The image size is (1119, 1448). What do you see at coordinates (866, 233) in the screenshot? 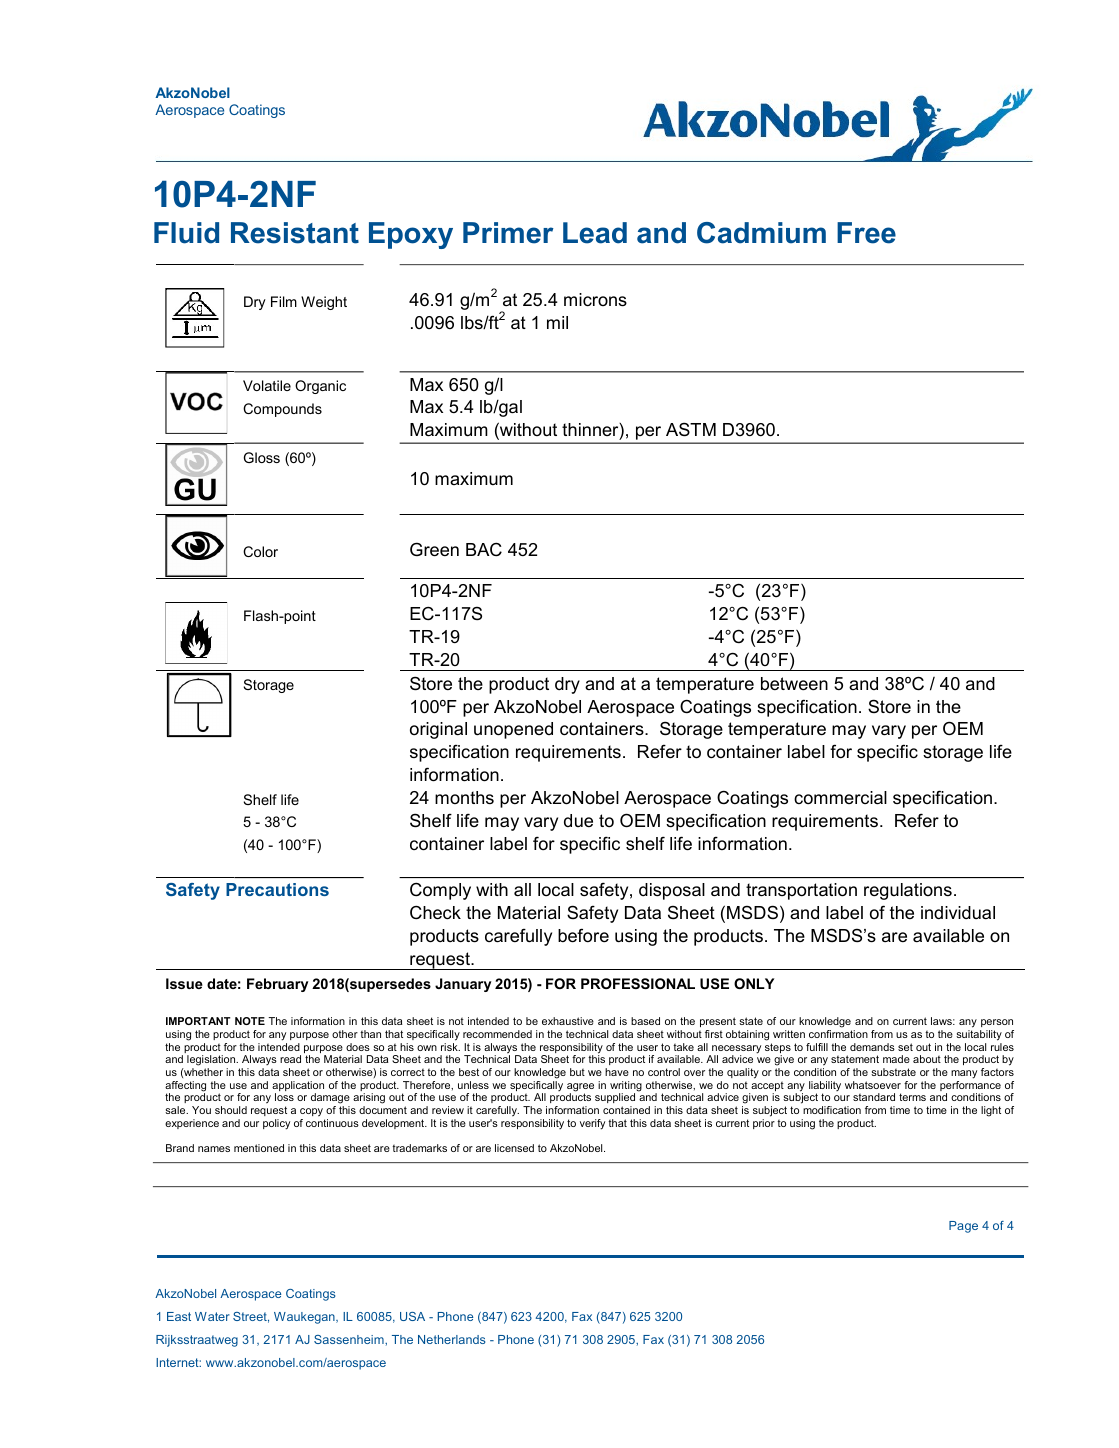
I see `Free` at bounding box center [866, 233].
